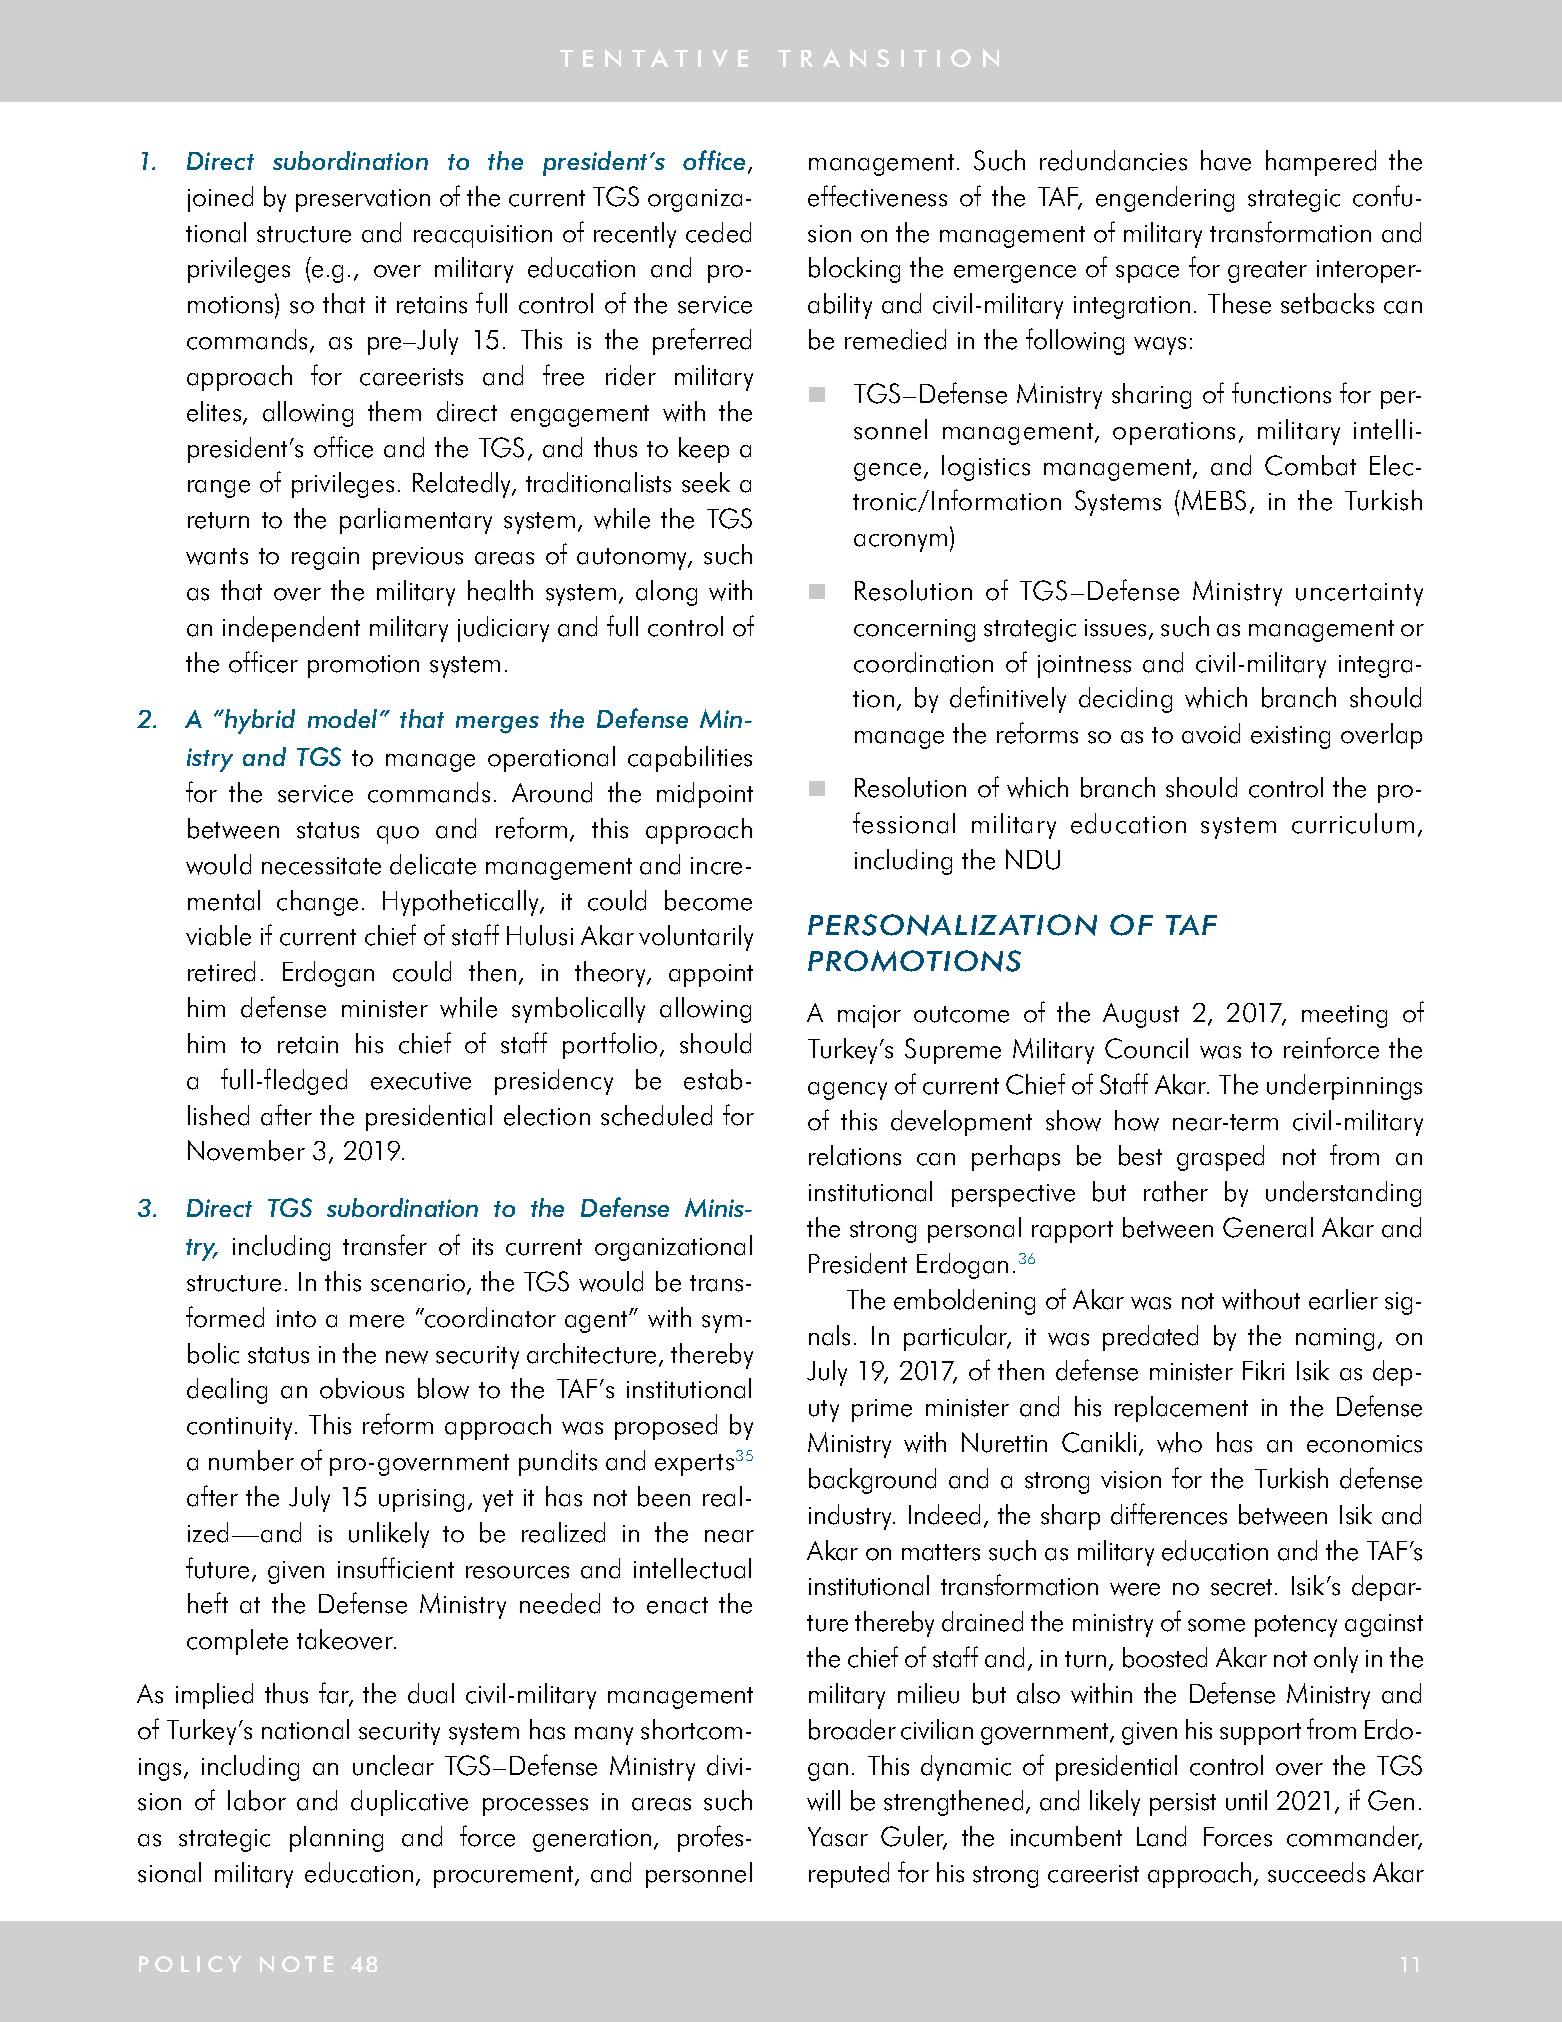 The height and width of the screenshot is (2022, 1562). What do you see at coordinates (823, 1800) in the screenshot?
I see `will` at bounding box center [823, 1800].
